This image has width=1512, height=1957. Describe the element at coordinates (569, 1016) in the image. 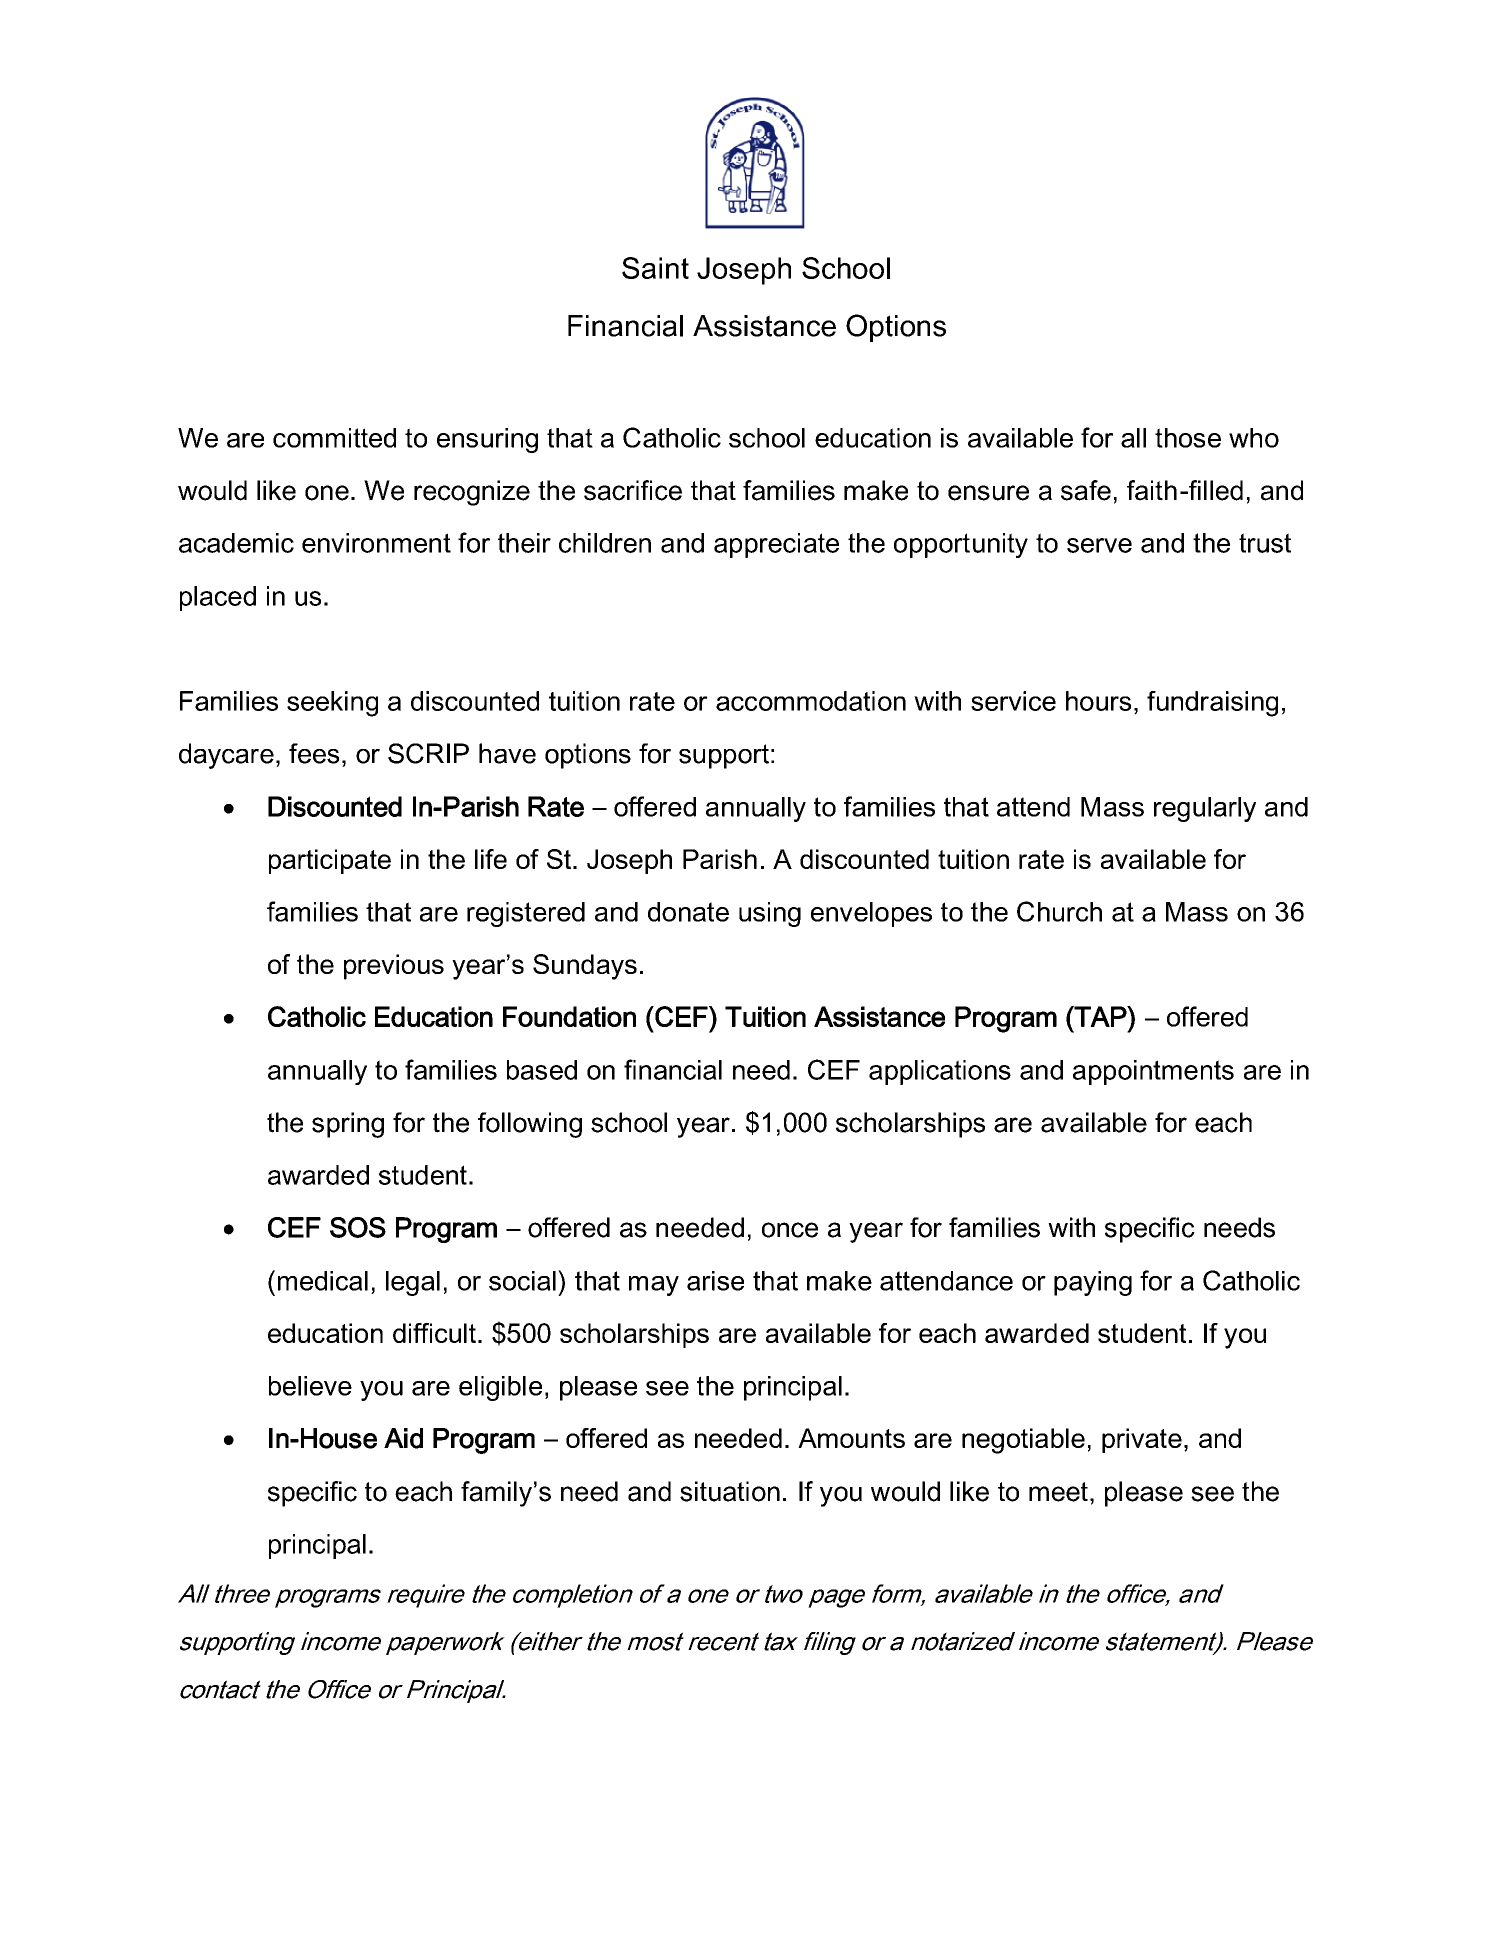

I see `Foundation` at that location.
